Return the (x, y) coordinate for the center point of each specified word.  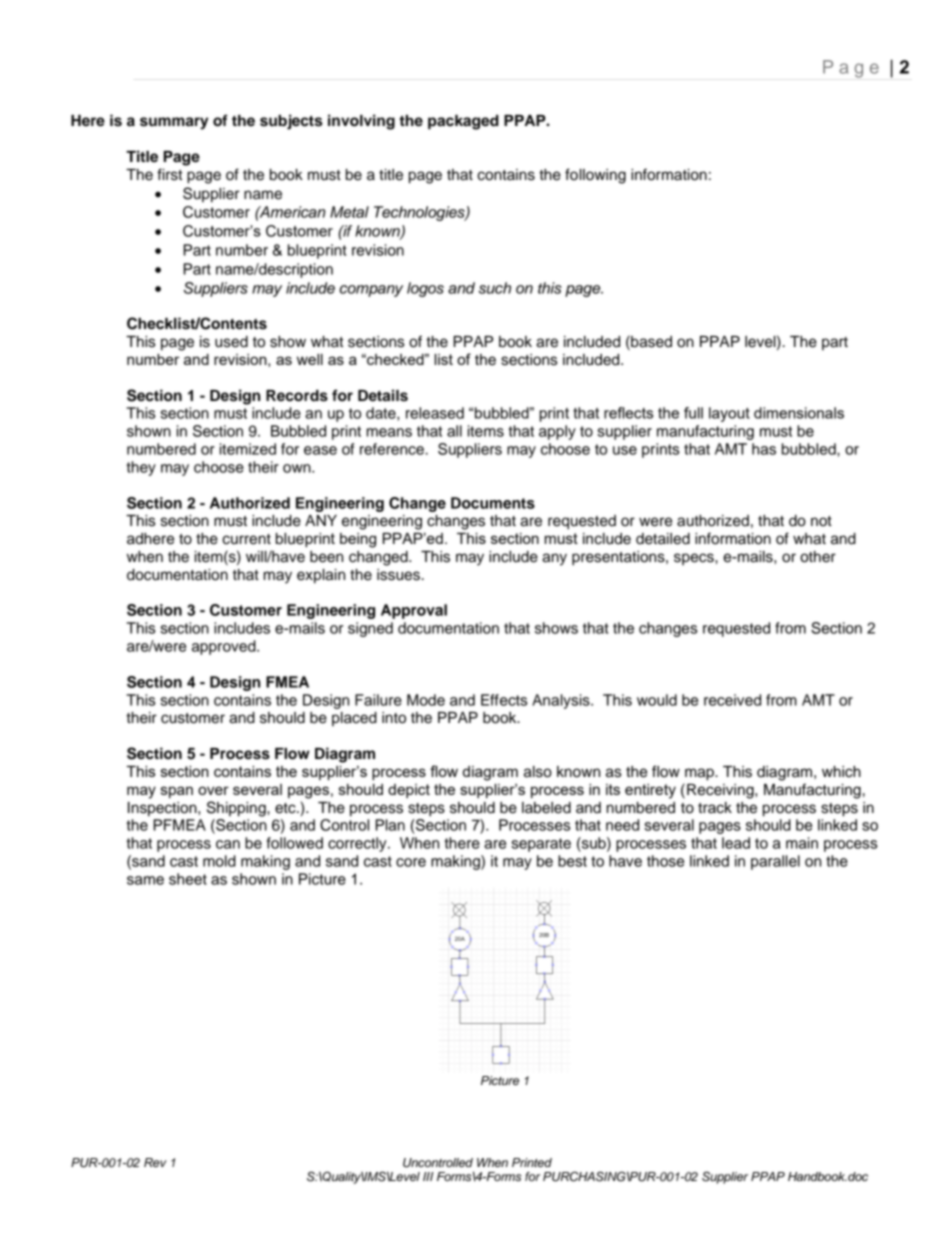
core (411, 862)
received (732, 700)
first (169, 174)
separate (541, 845)
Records (297, 396)
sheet (188, 879)
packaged (463, 122)
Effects (504, 700)
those (665, 861)
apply (557, 432)
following (595, 176)
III (428, 1176)
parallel (775, 862)
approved (225, 647)
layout (729, 414)
